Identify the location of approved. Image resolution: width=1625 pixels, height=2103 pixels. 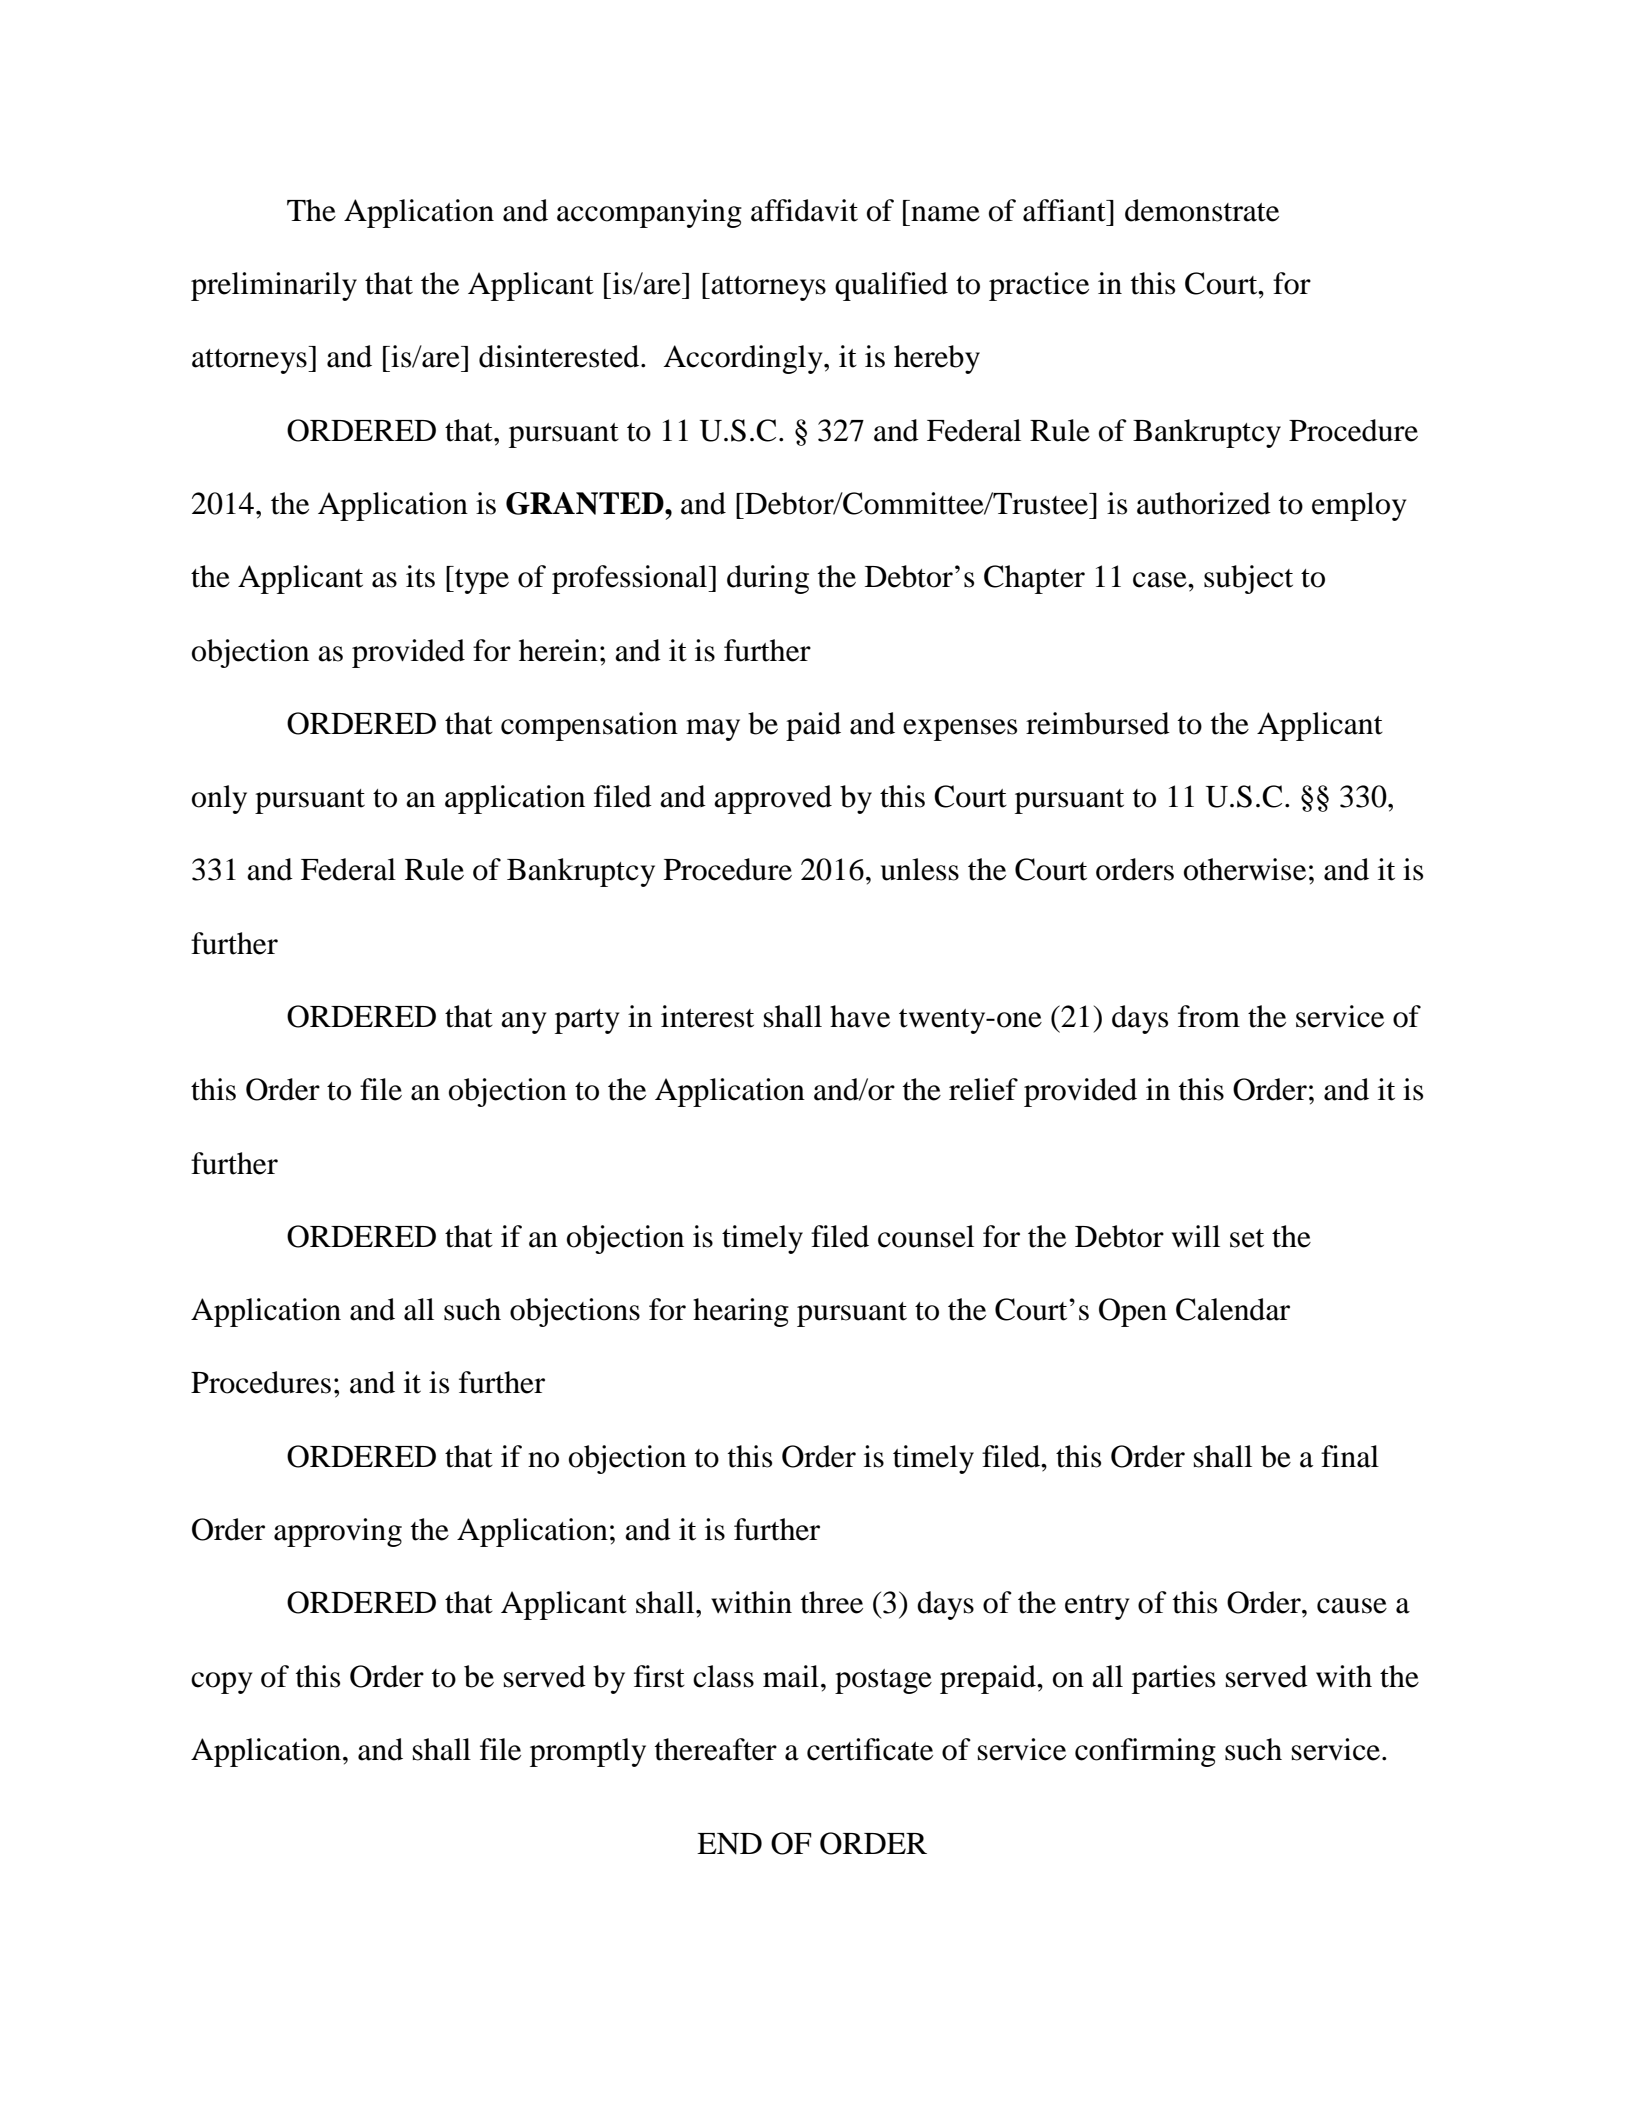
(773, 799).
